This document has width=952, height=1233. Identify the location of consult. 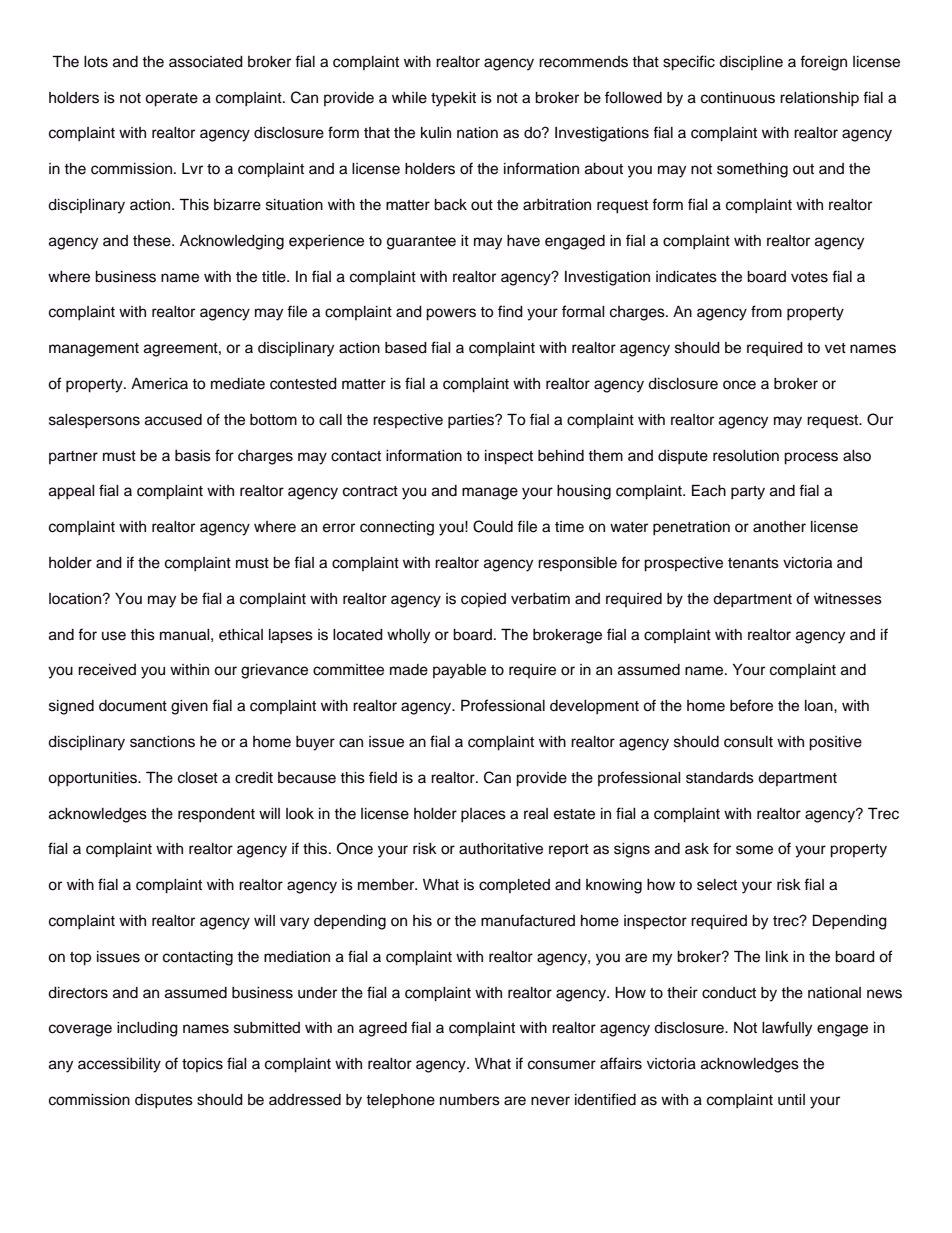
(748, 742).
